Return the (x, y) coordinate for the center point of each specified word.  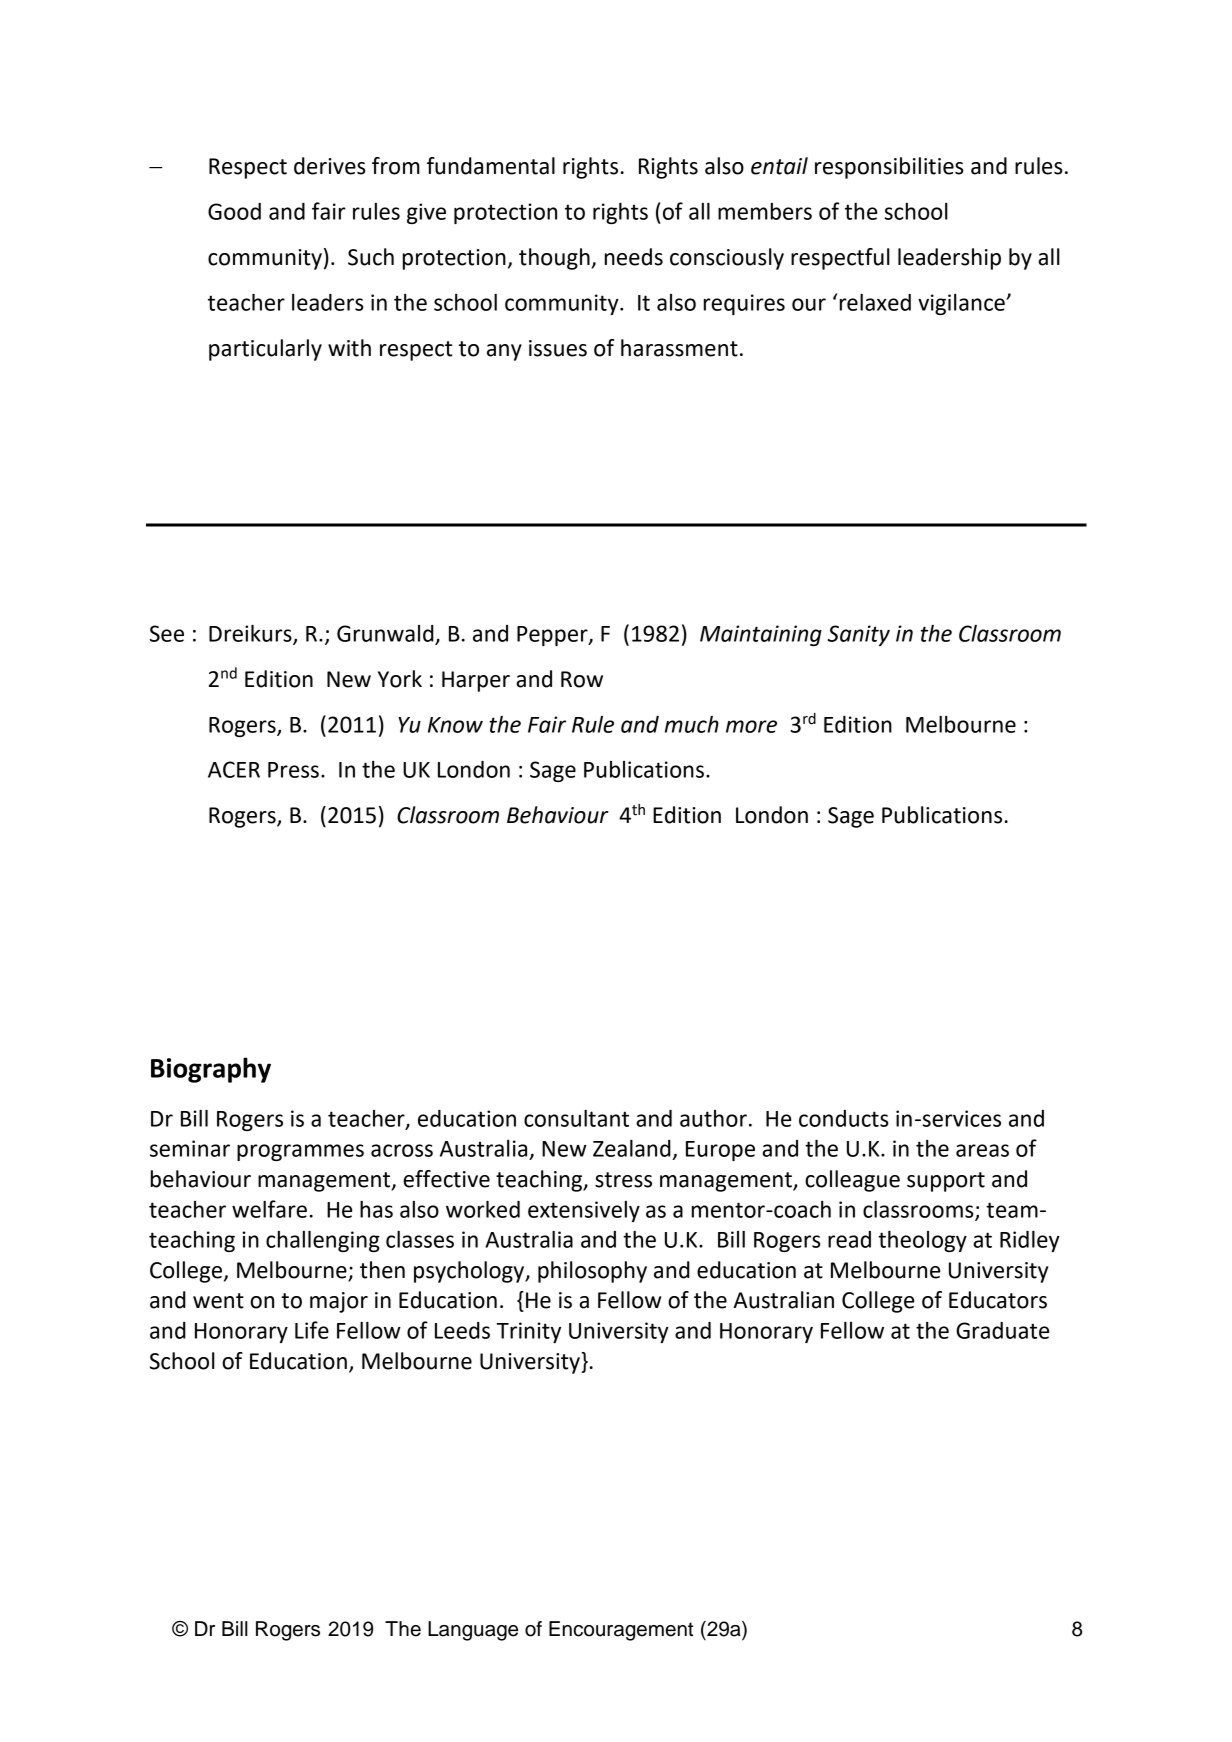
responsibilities (889, 168)
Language (473, 1631)
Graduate (1002, 1330)
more (751, 726)
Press (293, 770)
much (692, 724)
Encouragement (621, 1631)
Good (234, 211)
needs (634, 257)
